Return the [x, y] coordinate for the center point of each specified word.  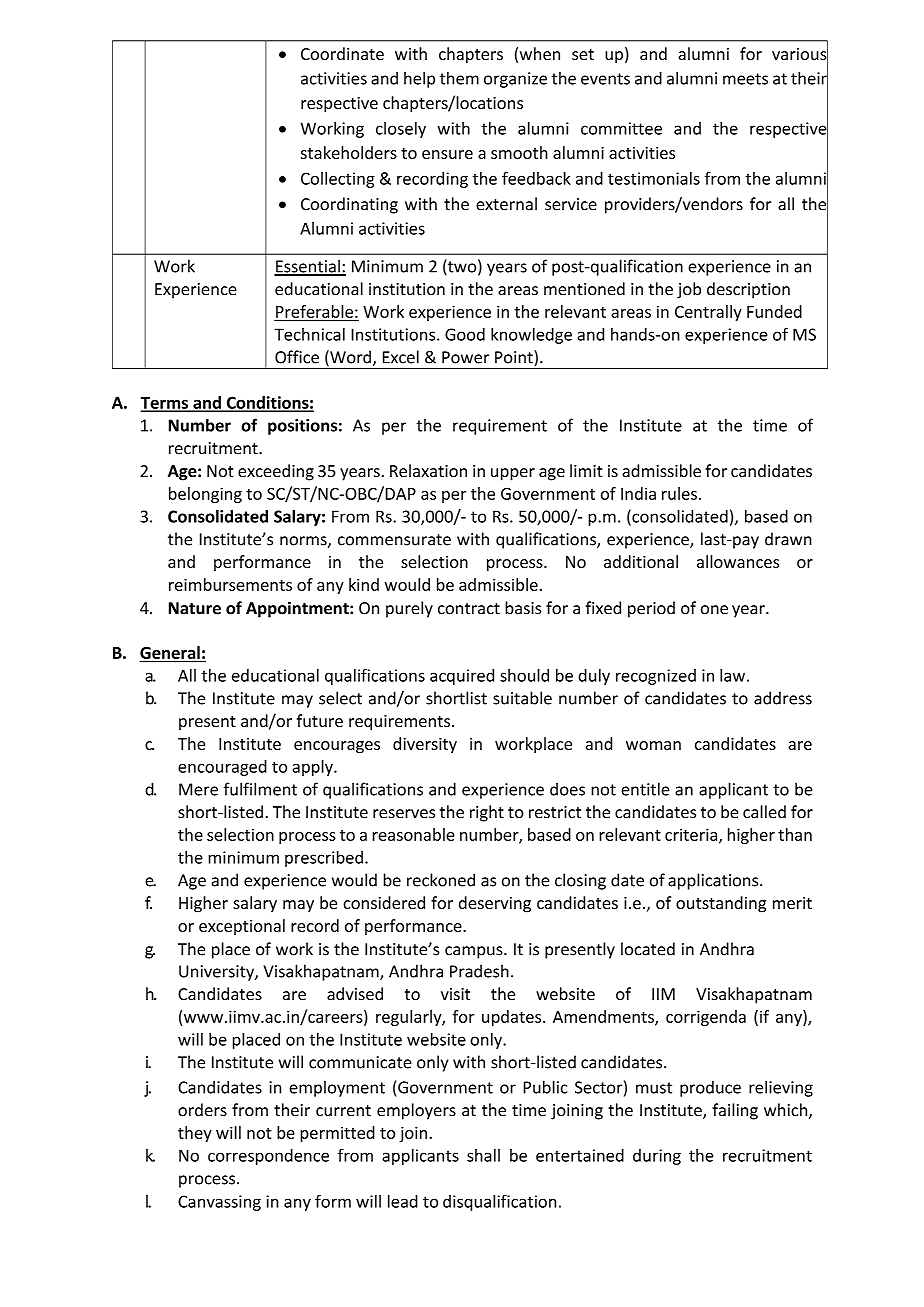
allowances [738, 561]
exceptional [242, 927]
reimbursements [230, 584]
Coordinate [342, 53]
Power [465, 357]
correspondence [268, 1157]
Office [297, 357]
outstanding [721, 904]
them [459, 78]
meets [745, 79]
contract [469, 609]
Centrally [708, 313]
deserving [495, 904]
